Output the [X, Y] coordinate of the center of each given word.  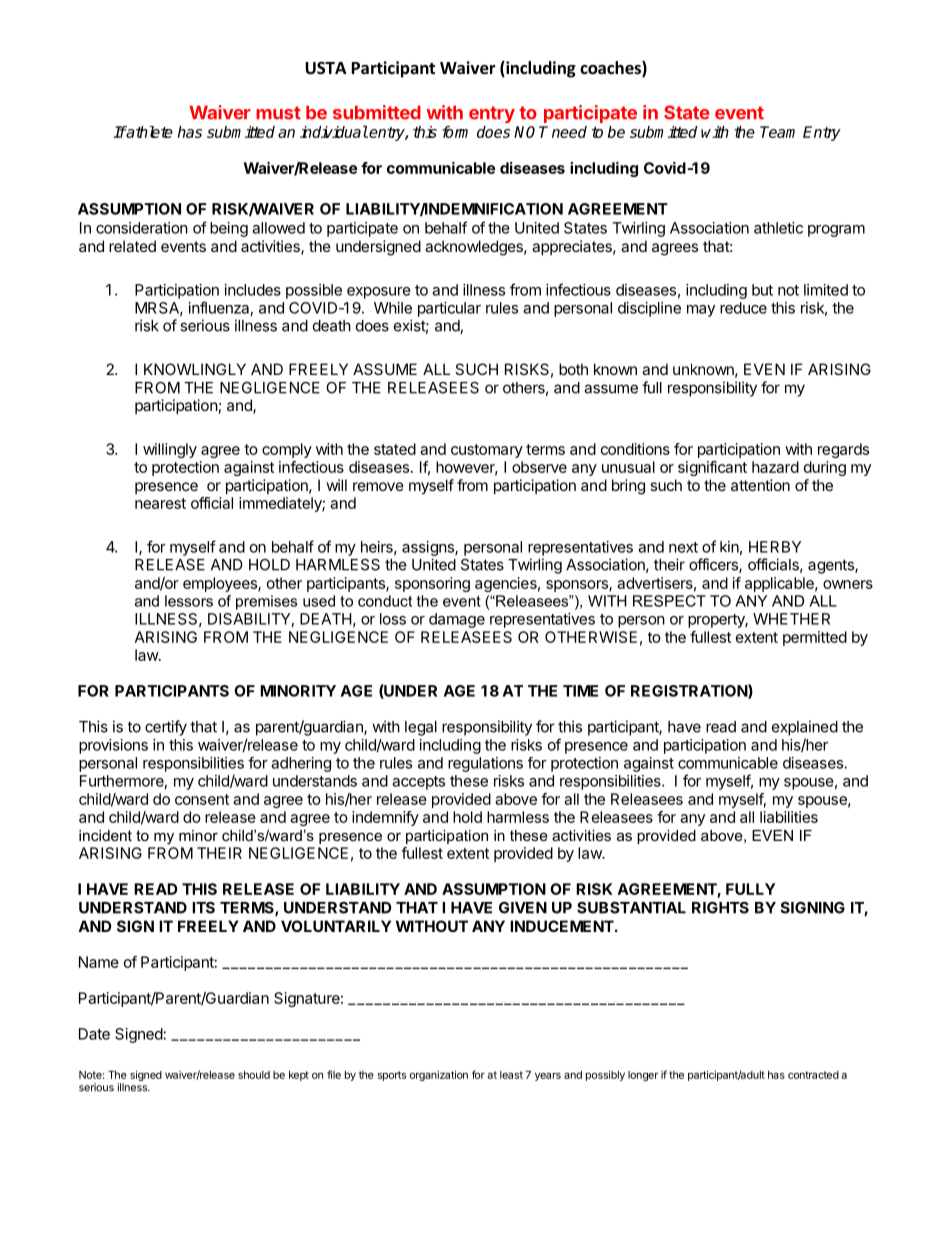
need [569, 132]
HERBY [775, 547]
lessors [189, 601]
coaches [611, 69]
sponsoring [432, 584]
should [254, 1075]
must [278, 113]
